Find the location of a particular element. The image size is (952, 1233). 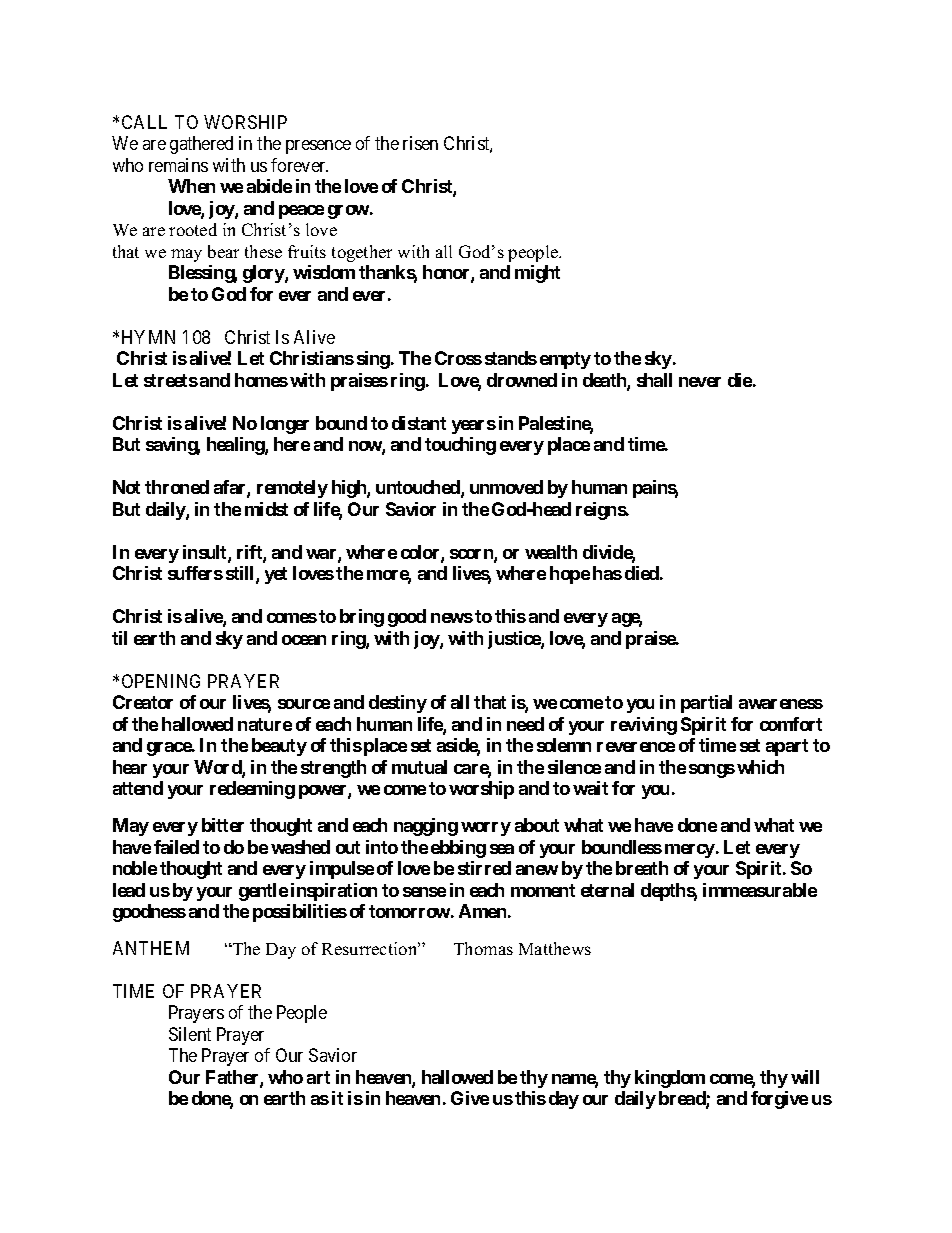

Silent is located at coordinates (190, 1034).
